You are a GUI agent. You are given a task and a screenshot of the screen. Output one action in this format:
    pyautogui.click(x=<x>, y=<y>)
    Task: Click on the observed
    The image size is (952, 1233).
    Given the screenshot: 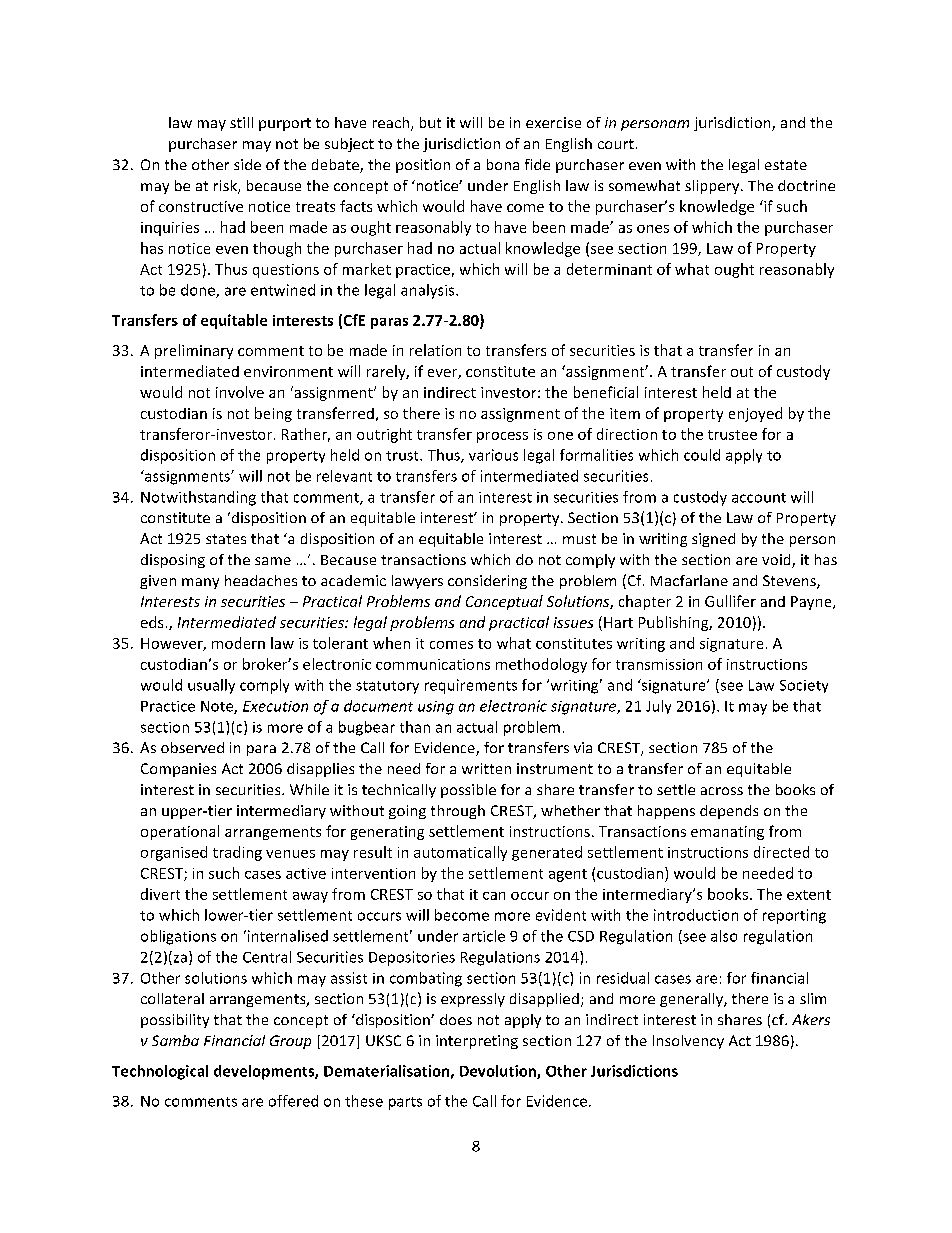 What is the action you would take?
    pyautogui.click(x=192, y=747)
